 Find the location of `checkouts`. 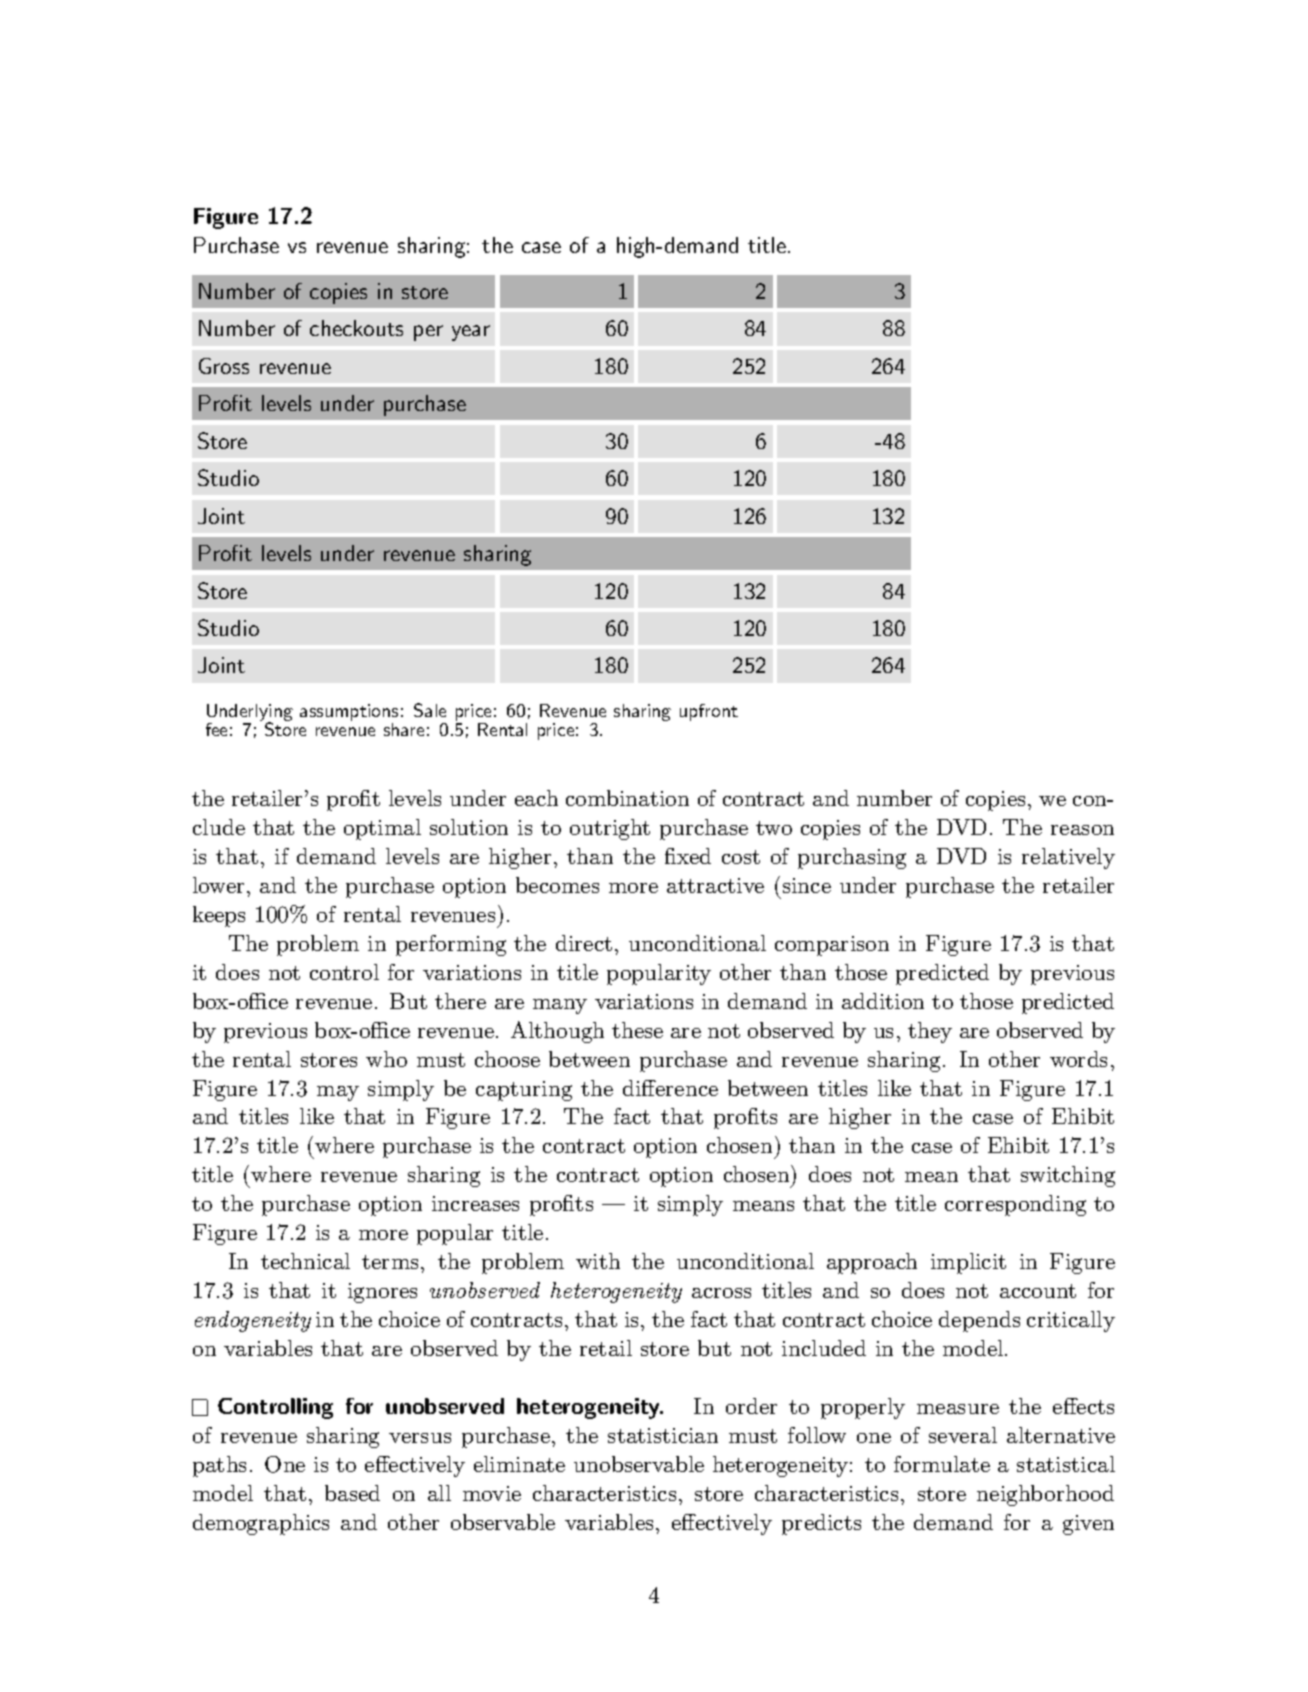

checkouts is located at coordinates (356, 328).
